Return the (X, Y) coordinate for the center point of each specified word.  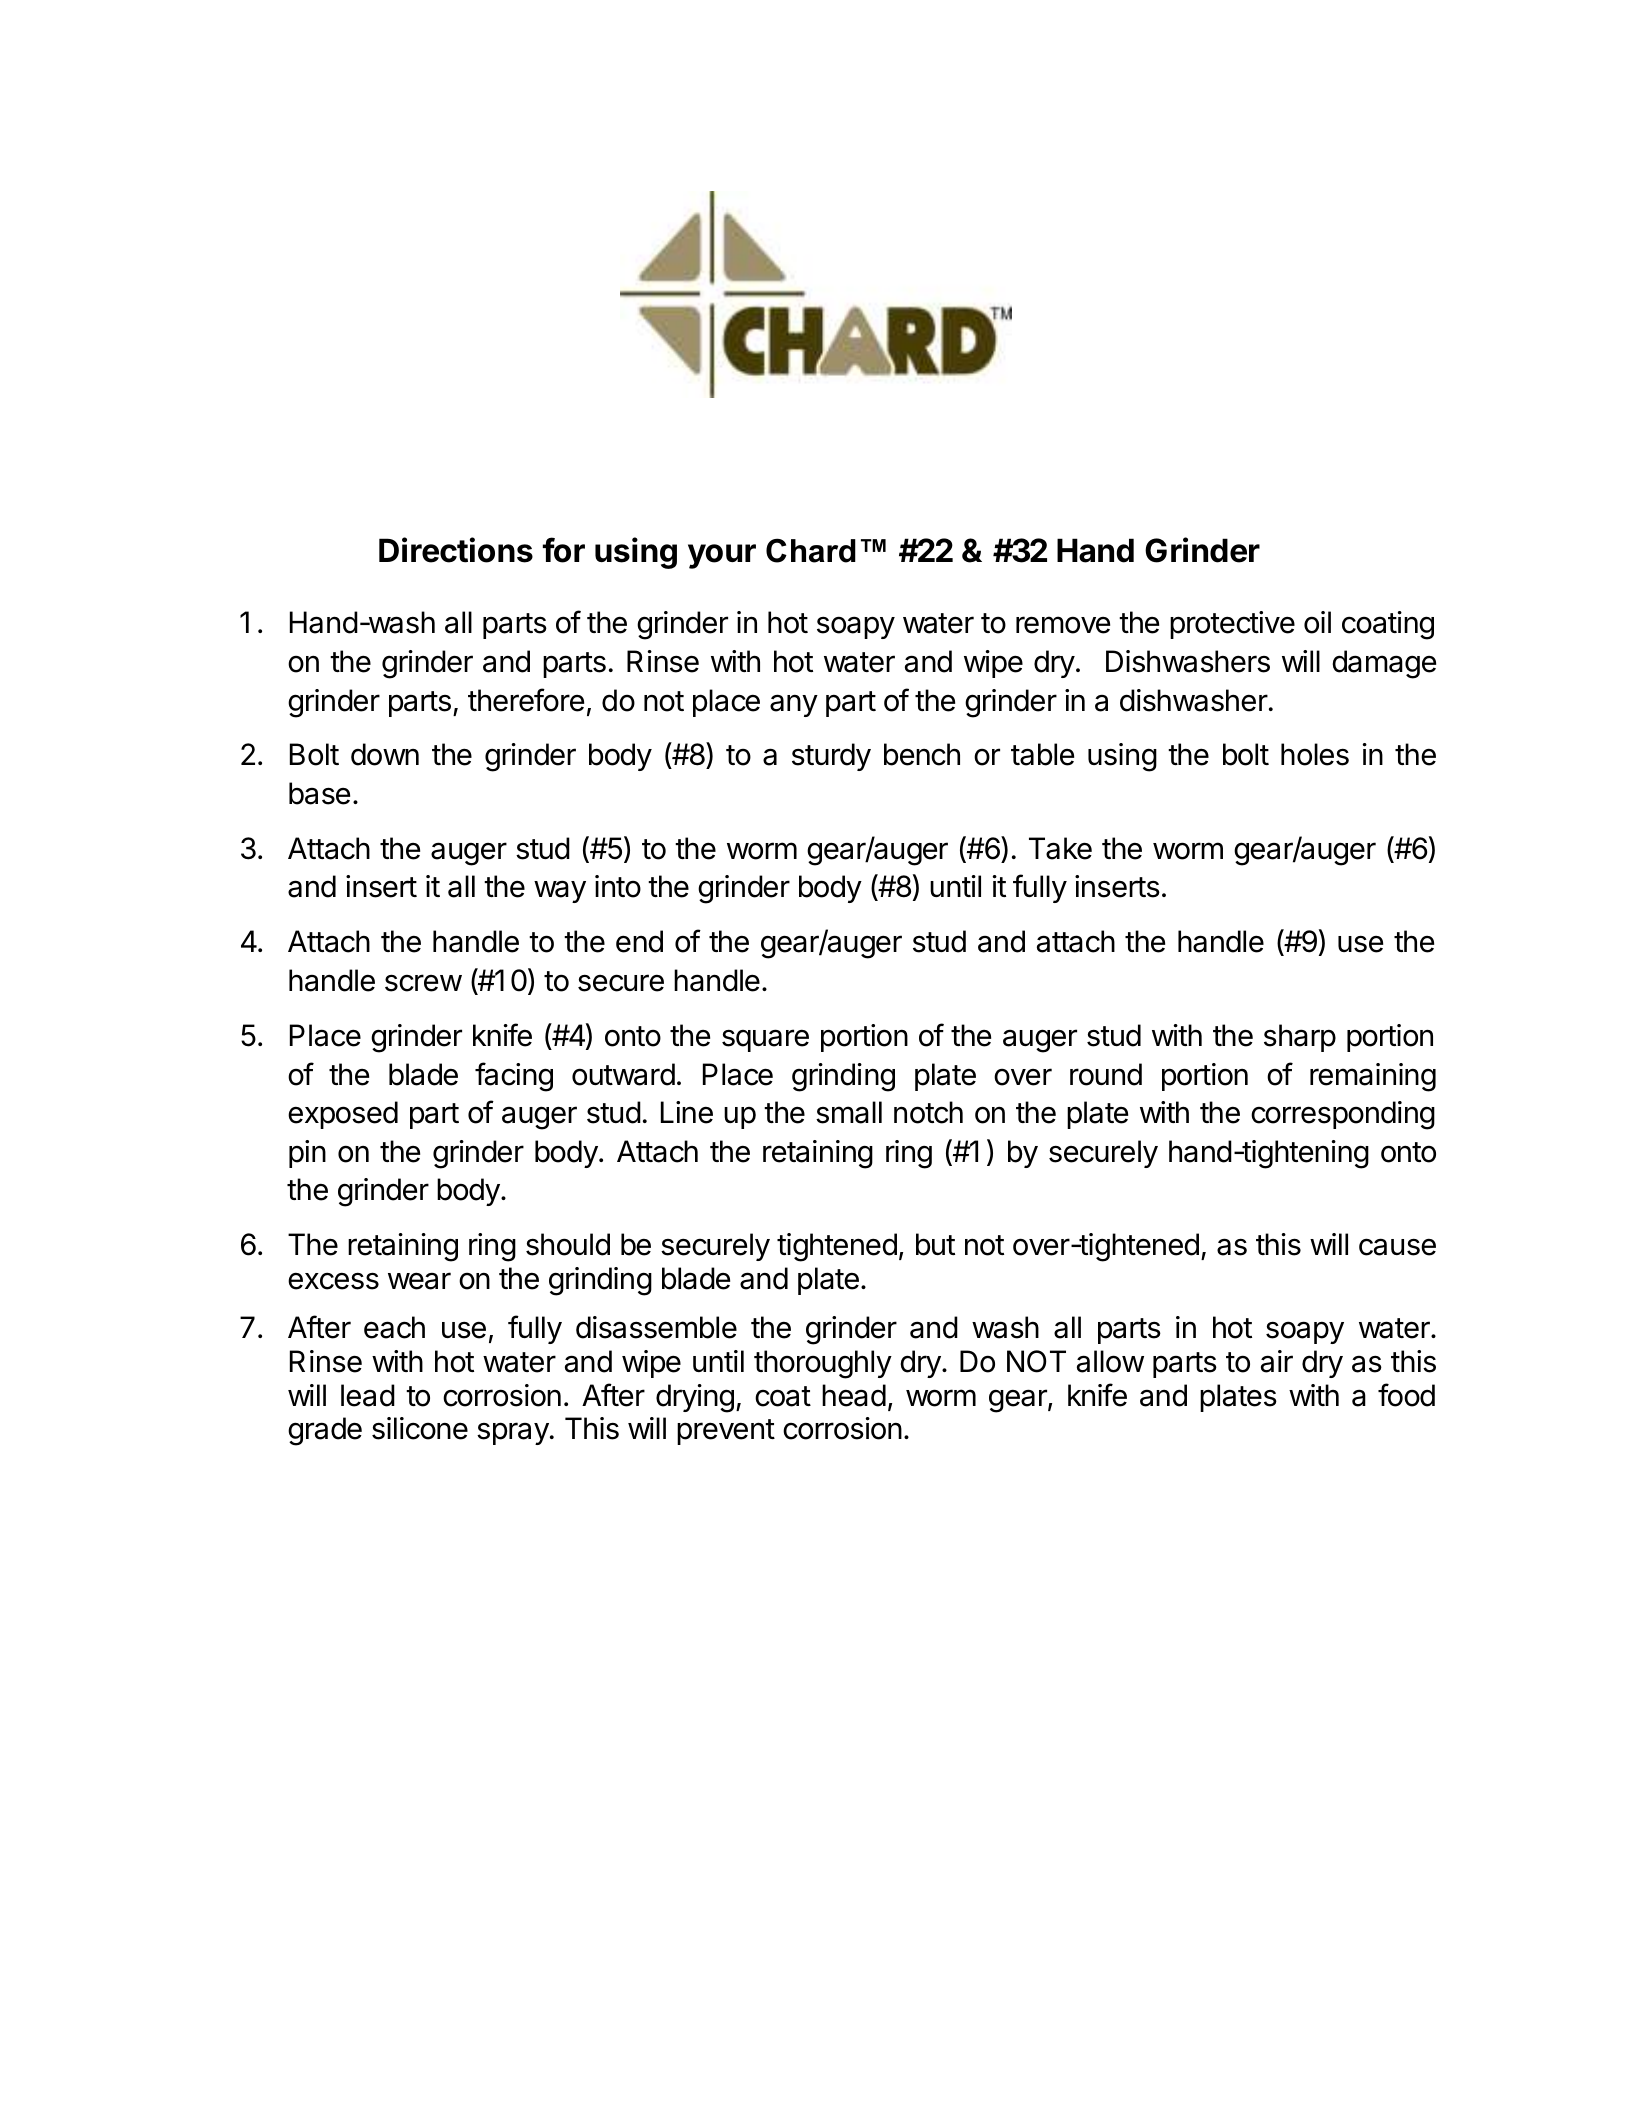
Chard (811, 550)
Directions (456, 550)
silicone (420, 1428)
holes (1315, 754)
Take (1060, 848)
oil (1317, 622)
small (849, 1112)
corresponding (1343, 1115)
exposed (343, 1115)
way (560, 891)
